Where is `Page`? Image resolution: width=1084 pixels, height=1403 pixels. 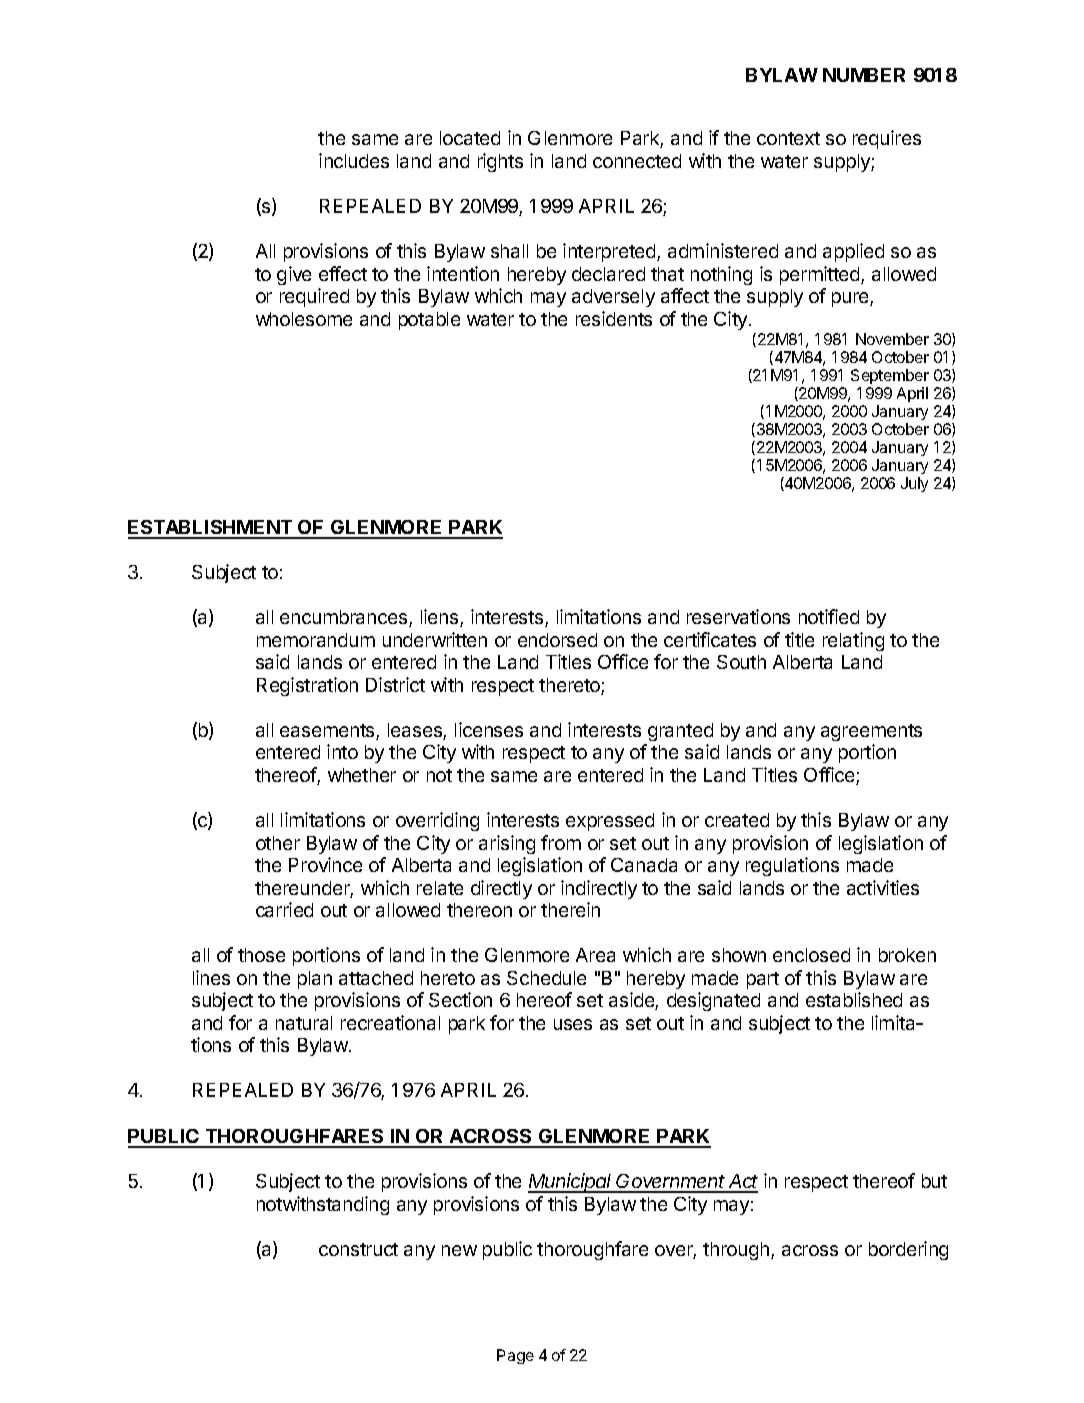 Page is located at coordinates (515, 1356).
